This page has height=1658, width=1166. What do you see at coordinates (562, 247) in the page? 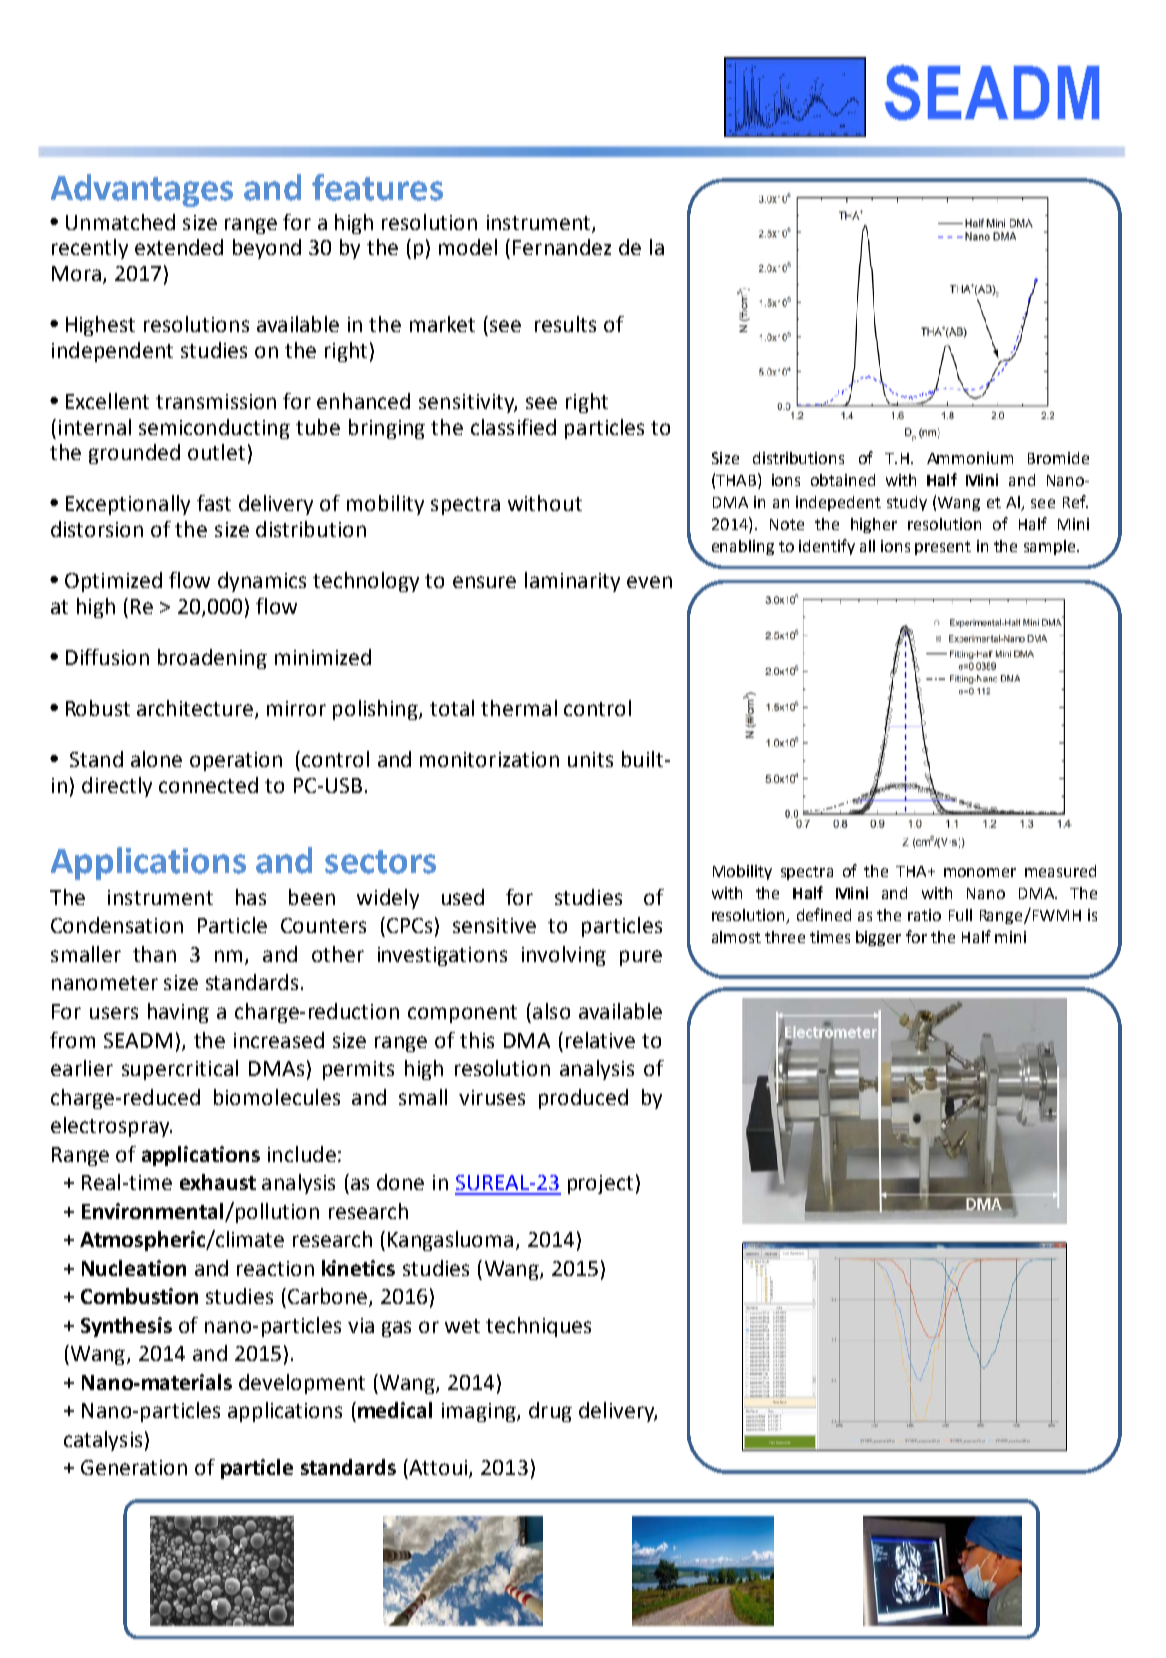
I see `Fernandez` at bounding box center [562, 247].
